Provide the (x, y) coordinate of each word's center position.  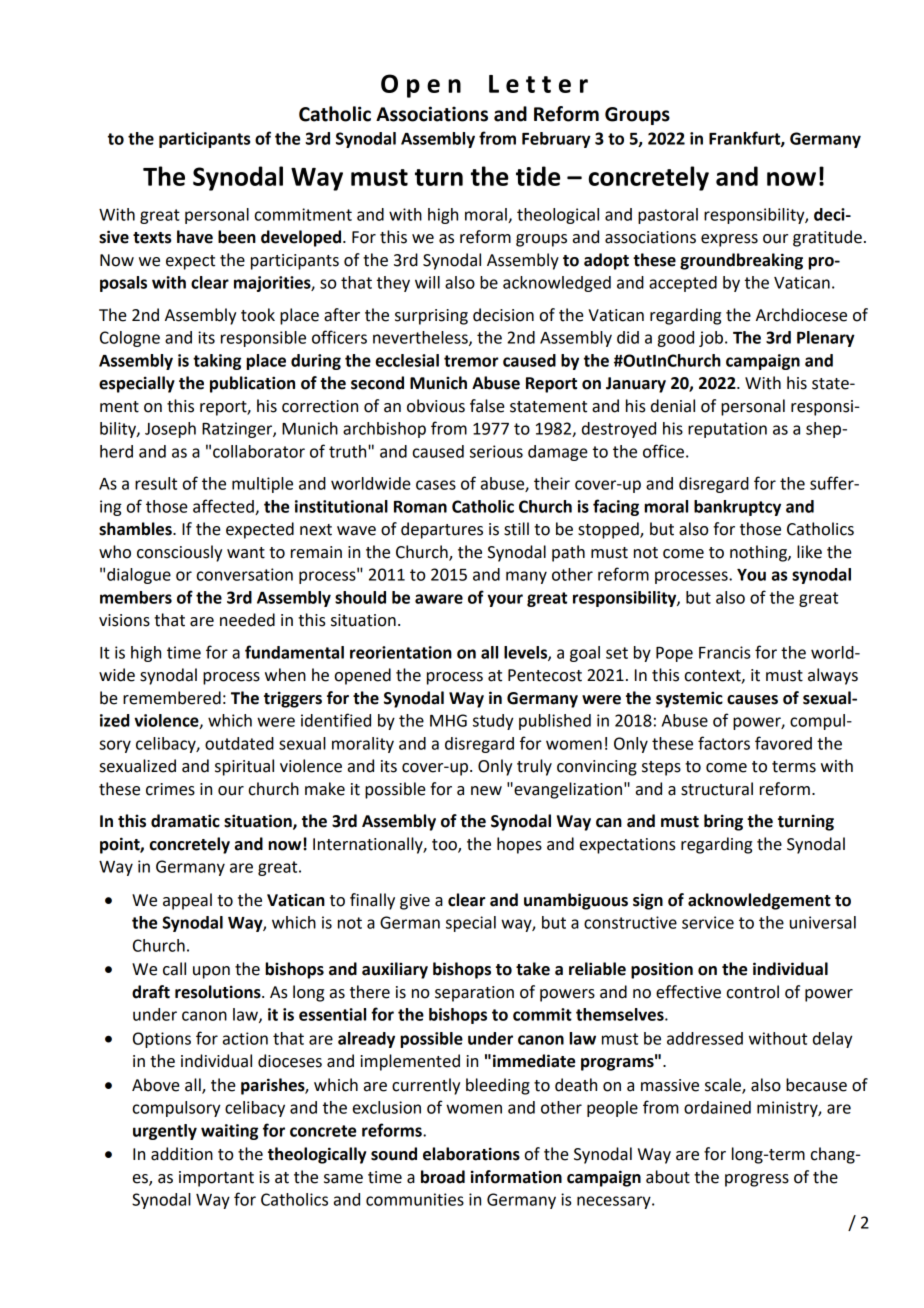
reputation (727, 430)
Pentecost (545, 675)
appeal (187, 901)
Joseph (170, 430)
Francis (724, 652)
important (216, 1179)
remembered (172, 698)
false (487, 406)
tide (538, 176)
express (729, 240)
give (415, 902)
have (195, 237)
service (708, 922)
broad (443, 1177)
